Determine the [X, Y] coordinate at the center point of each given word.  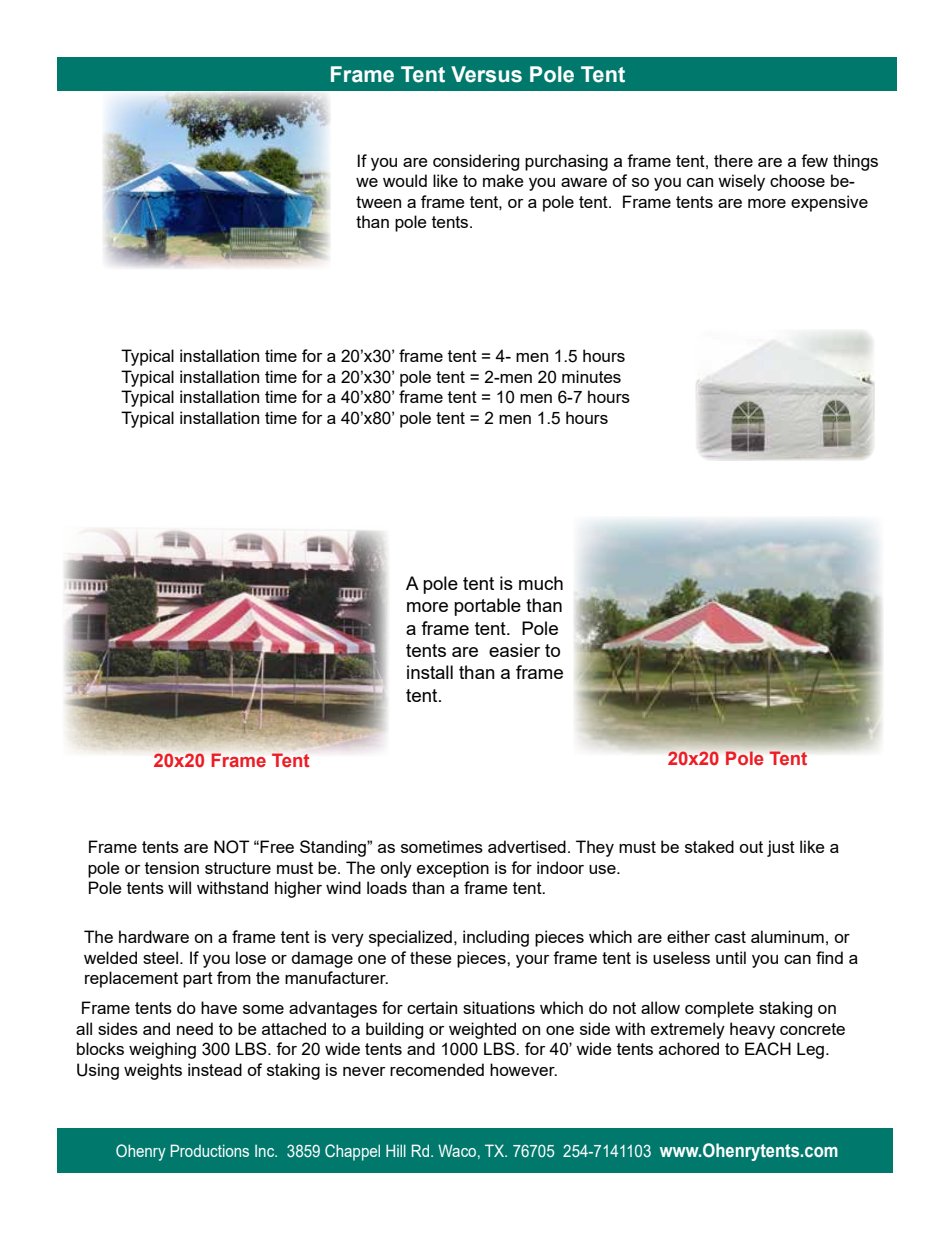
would [405, 180]
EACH [768, 1049]
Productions [210, 1150]
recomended [437, 1069]
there [733, 160]
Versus [486, 74]
